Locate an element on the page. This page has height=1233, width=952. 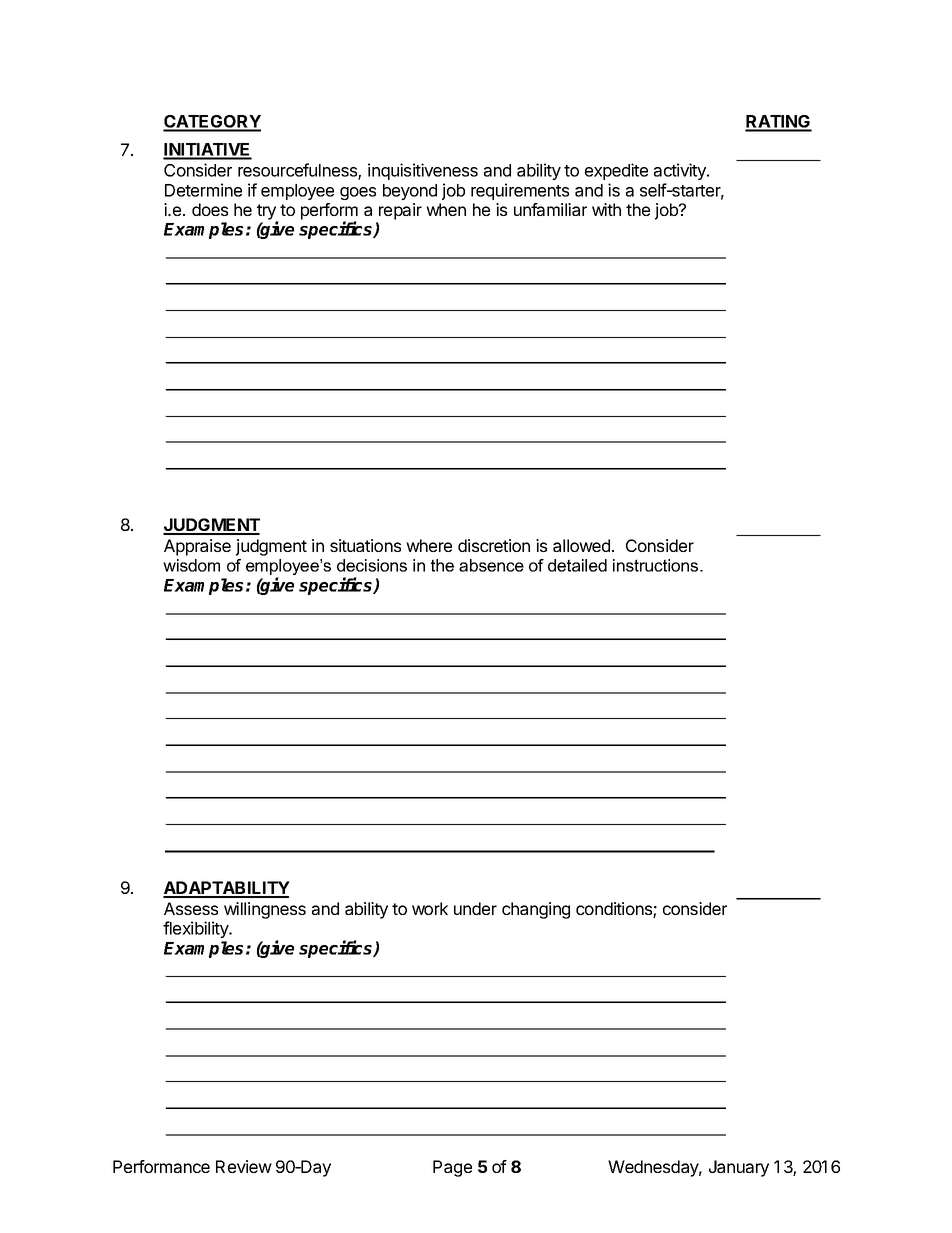
discretion is located at coordinates (494, 545).
